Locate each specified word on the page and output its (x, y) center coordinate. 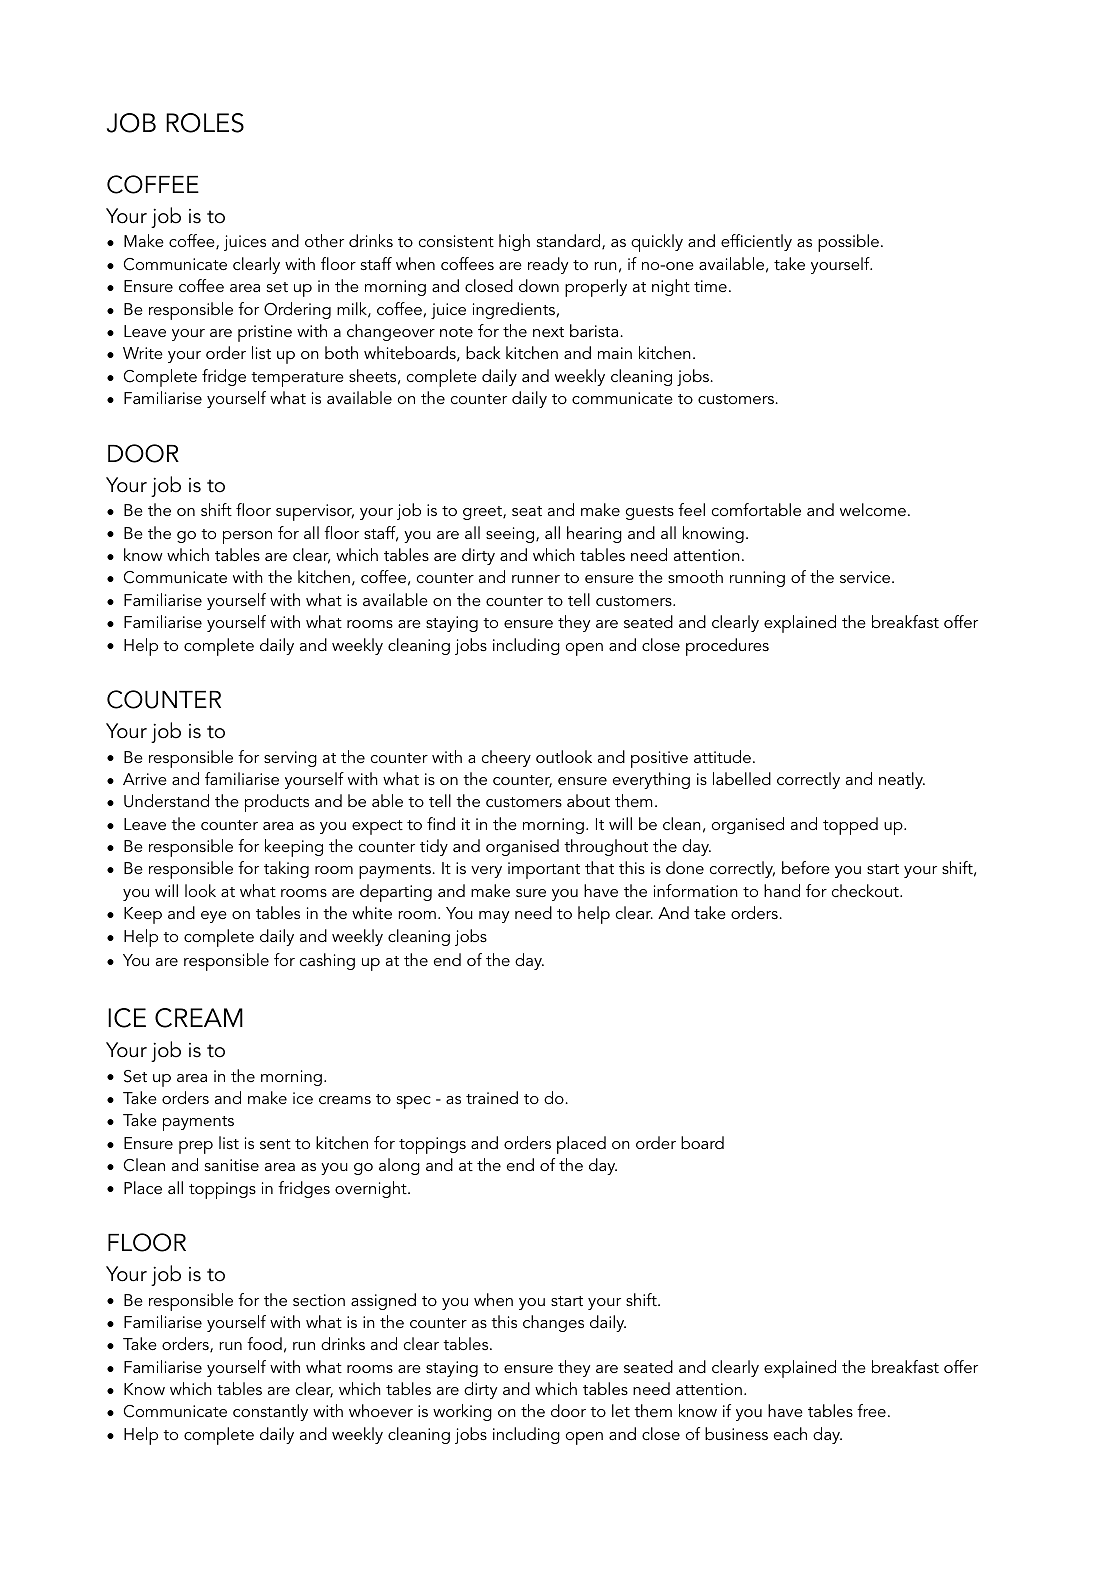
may (494, 917)
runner (536, 579)
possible (848, 243)
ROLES (205, 123)
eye (214, 917)
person (247, 537)
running (757, 579)
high (514, 242)
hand (782, 890)
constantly (270, 1412)
